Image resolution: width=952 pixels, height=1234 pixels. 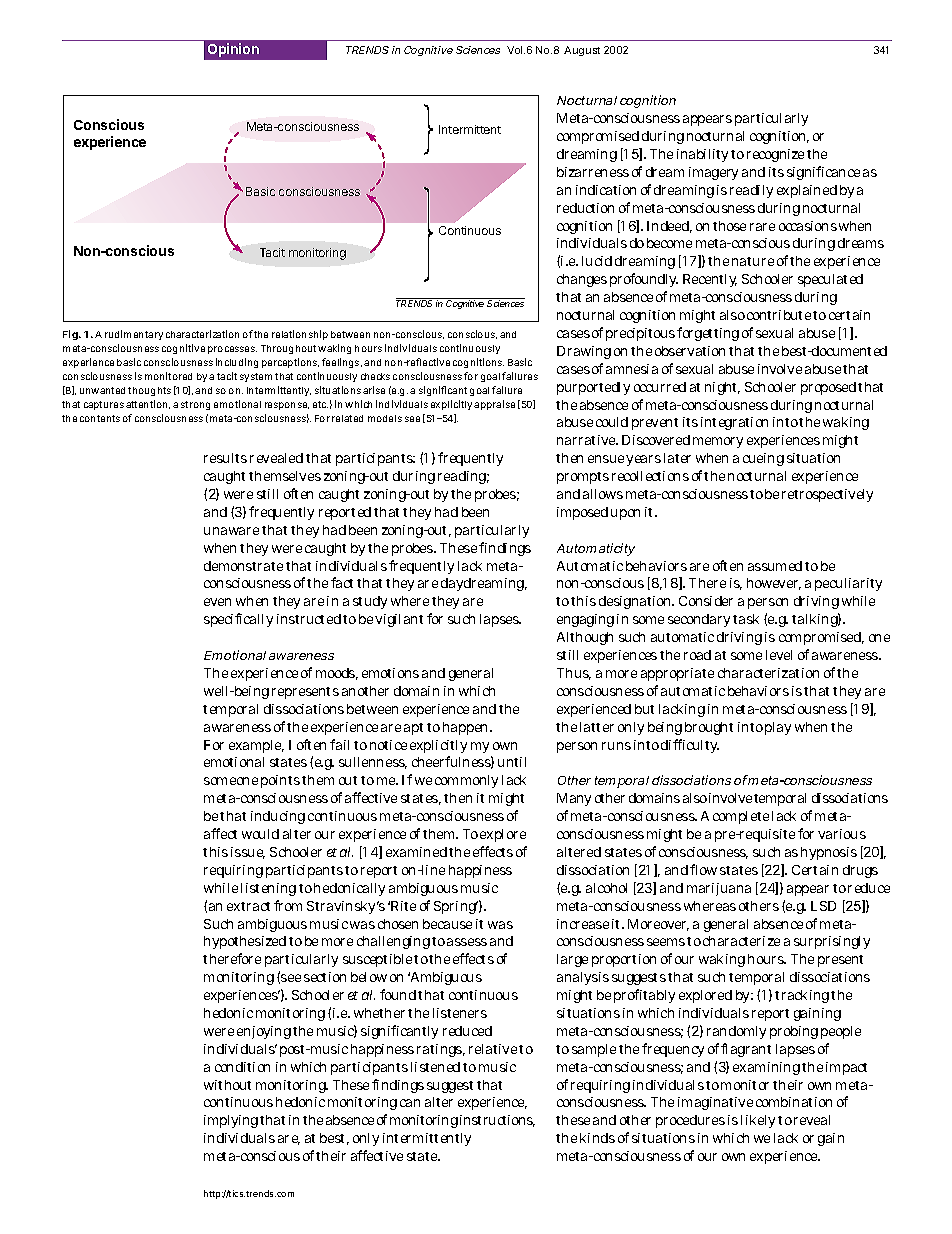 I want to click on however, so click(x=774, y=584).
